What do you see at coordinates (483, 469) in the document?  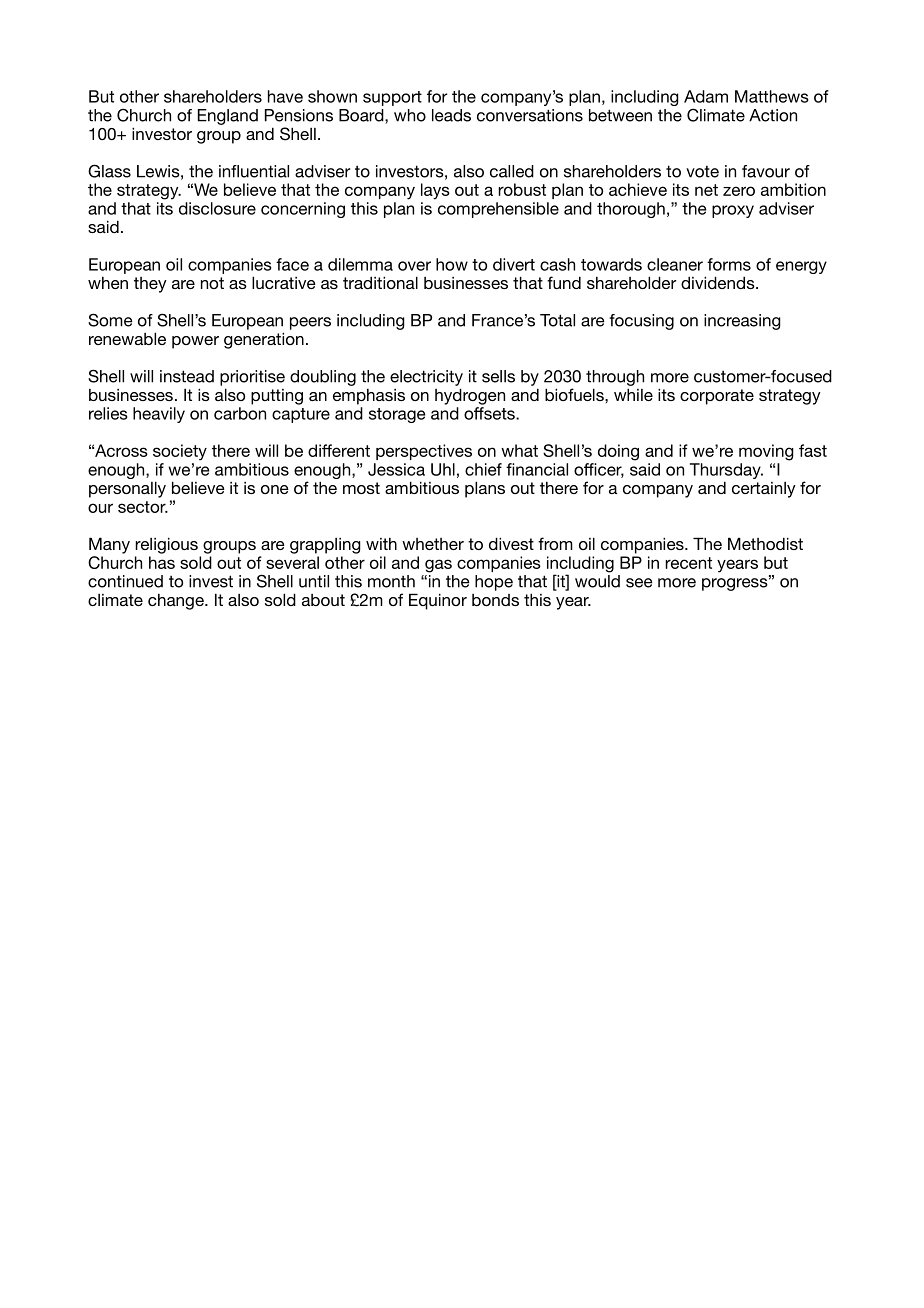 I see `chief` at bounding box center [483, 469].
